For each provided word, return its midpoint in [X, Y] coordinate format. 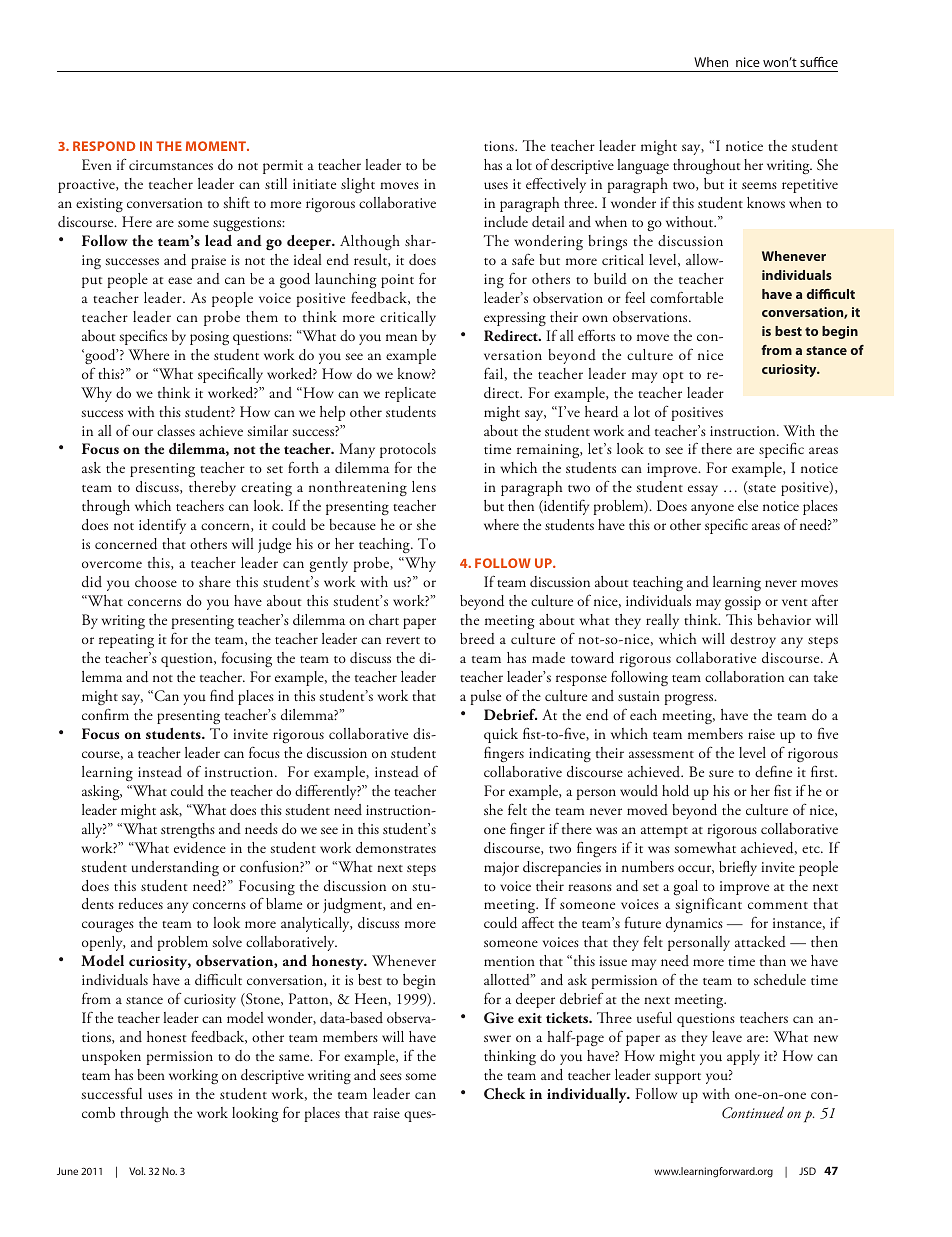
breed [477, 639]
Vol [137, 1171]
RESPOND [104, 146]
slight [358, 185]
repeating [126, 641]
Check [504, 1094]
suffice [819, 62]
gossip [743, 603]
